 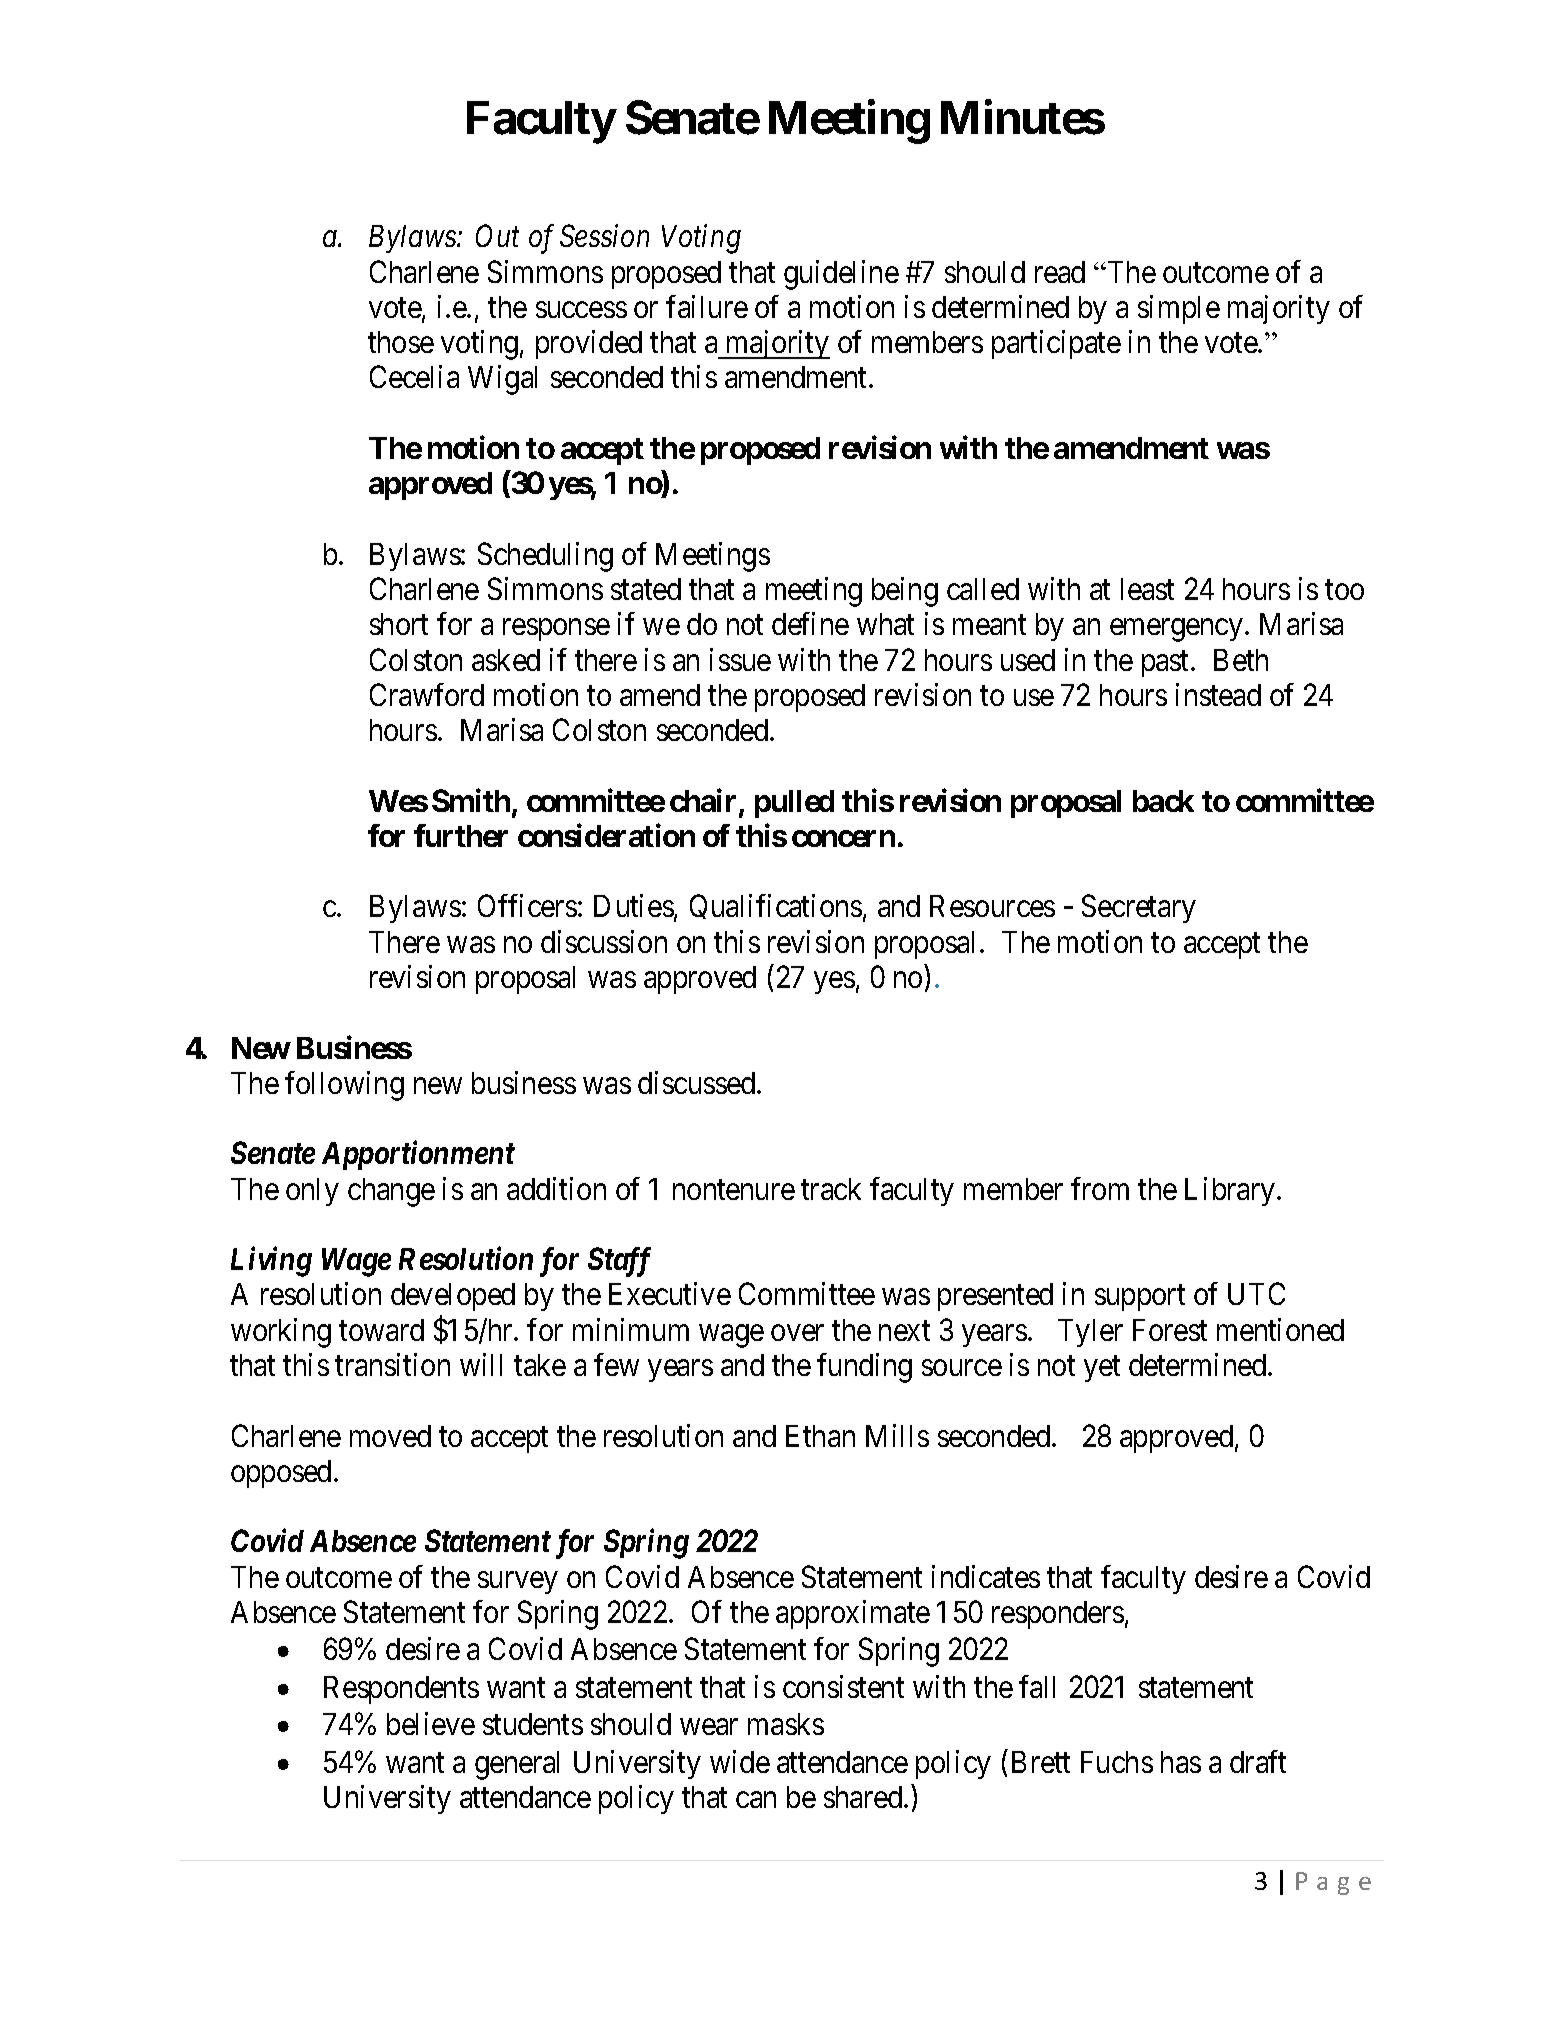 I want to click on believe, so click(x=431, y=1723).
